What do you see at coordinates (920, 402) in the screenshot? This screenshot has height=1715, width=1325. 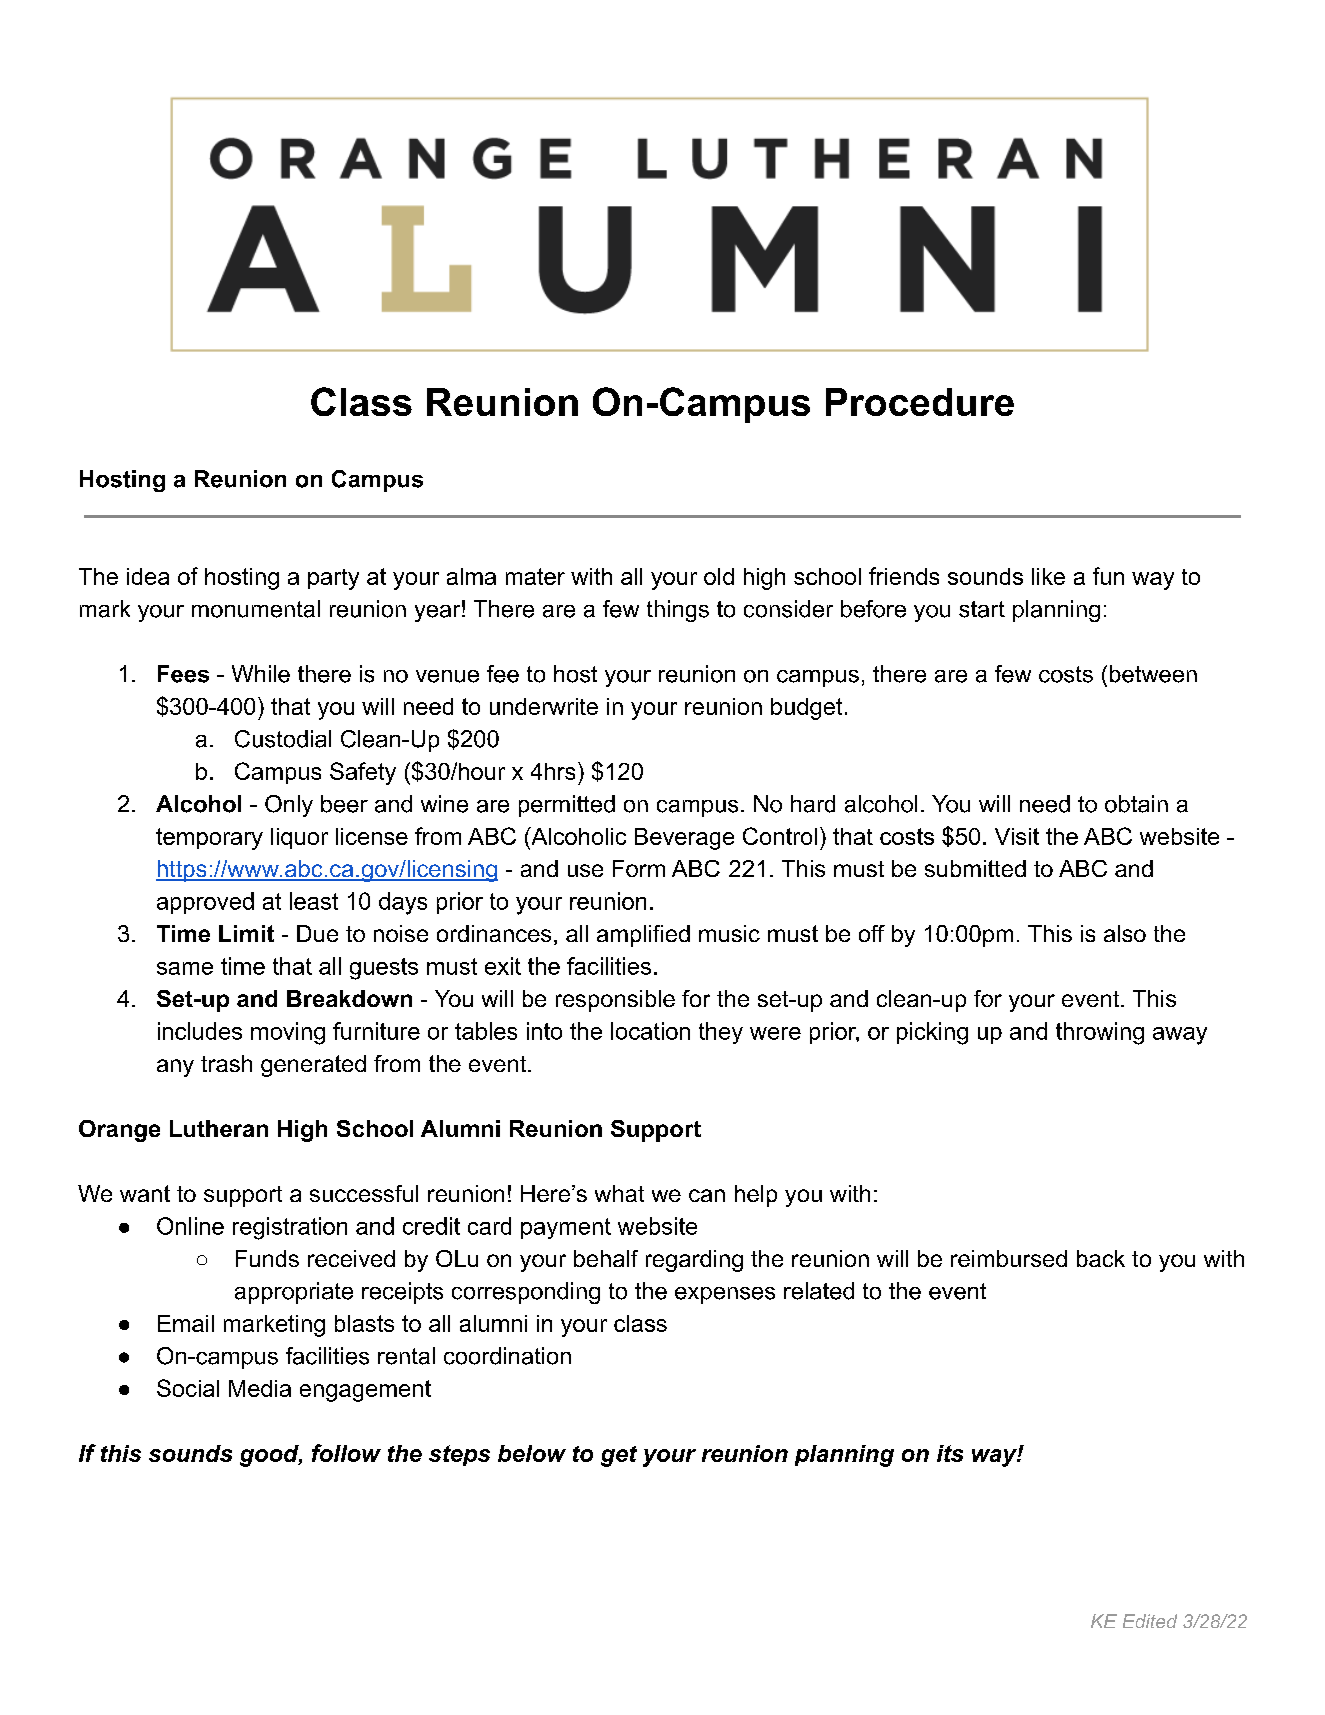 I see `Procedure` at bounding box center [920, 402].
